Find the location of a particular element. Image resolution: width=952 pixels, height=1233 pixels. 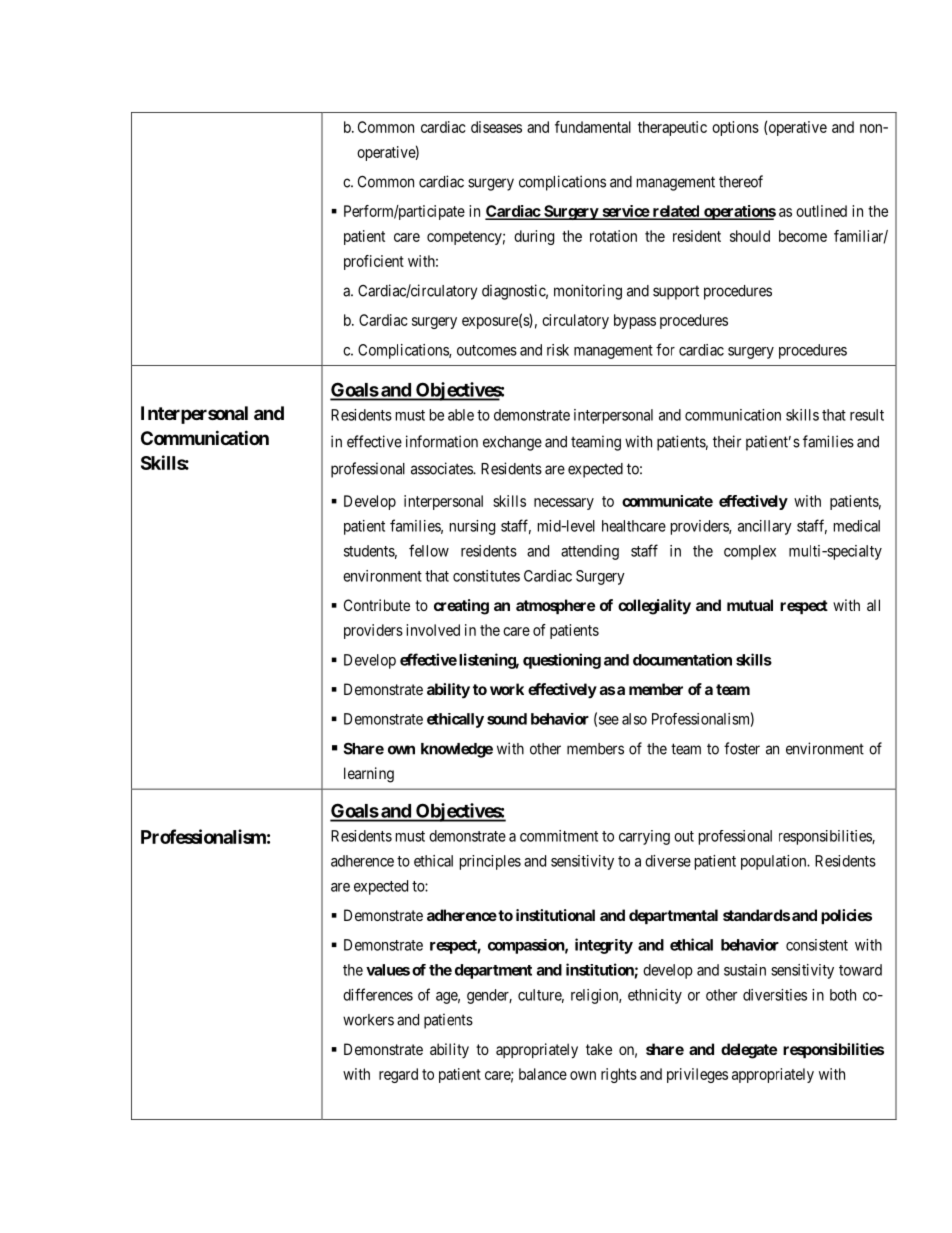

result is located at coordinates (867, 415).
